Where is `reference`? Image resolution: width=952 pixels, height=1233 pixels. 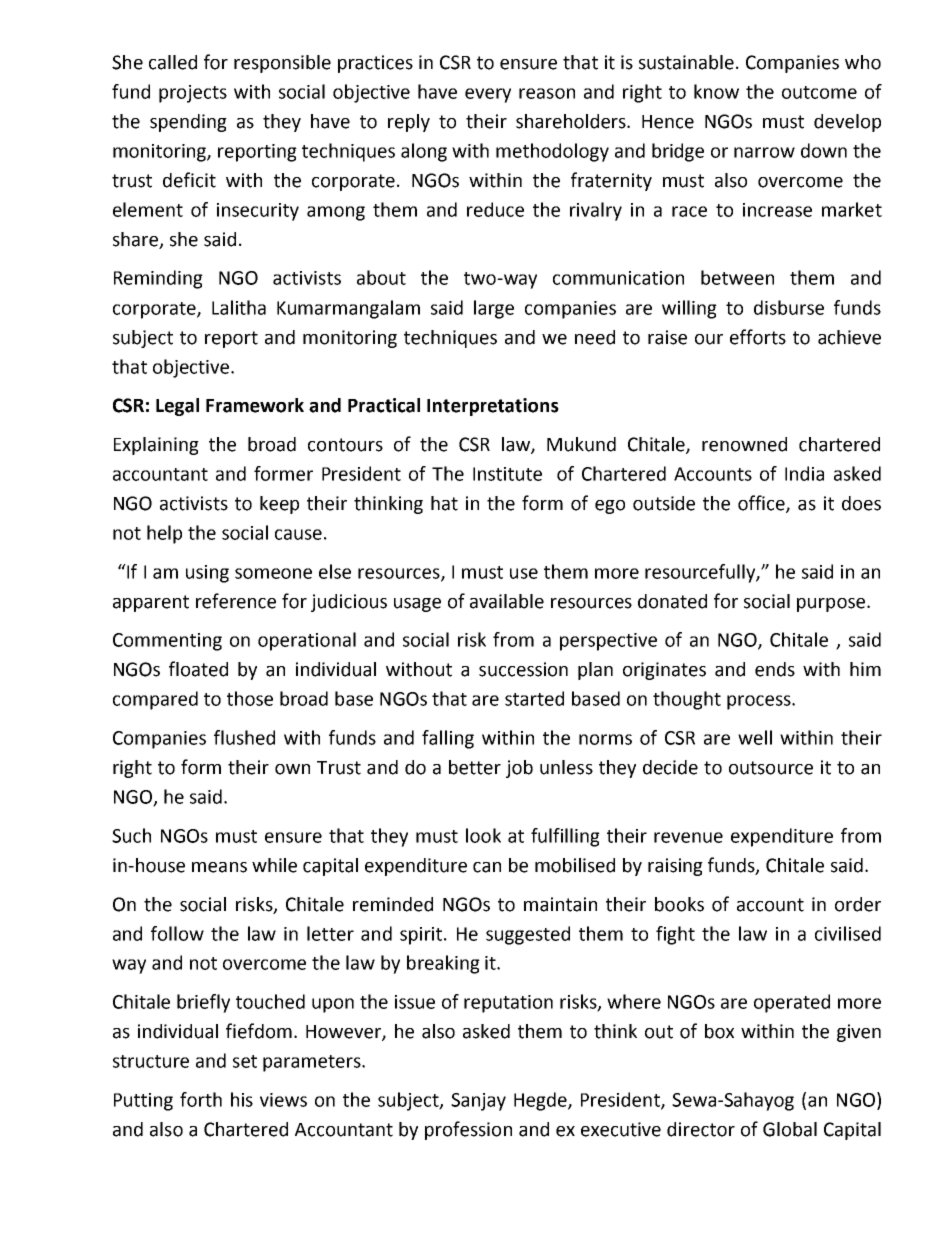
reference is located at coordinates (236, 601).
